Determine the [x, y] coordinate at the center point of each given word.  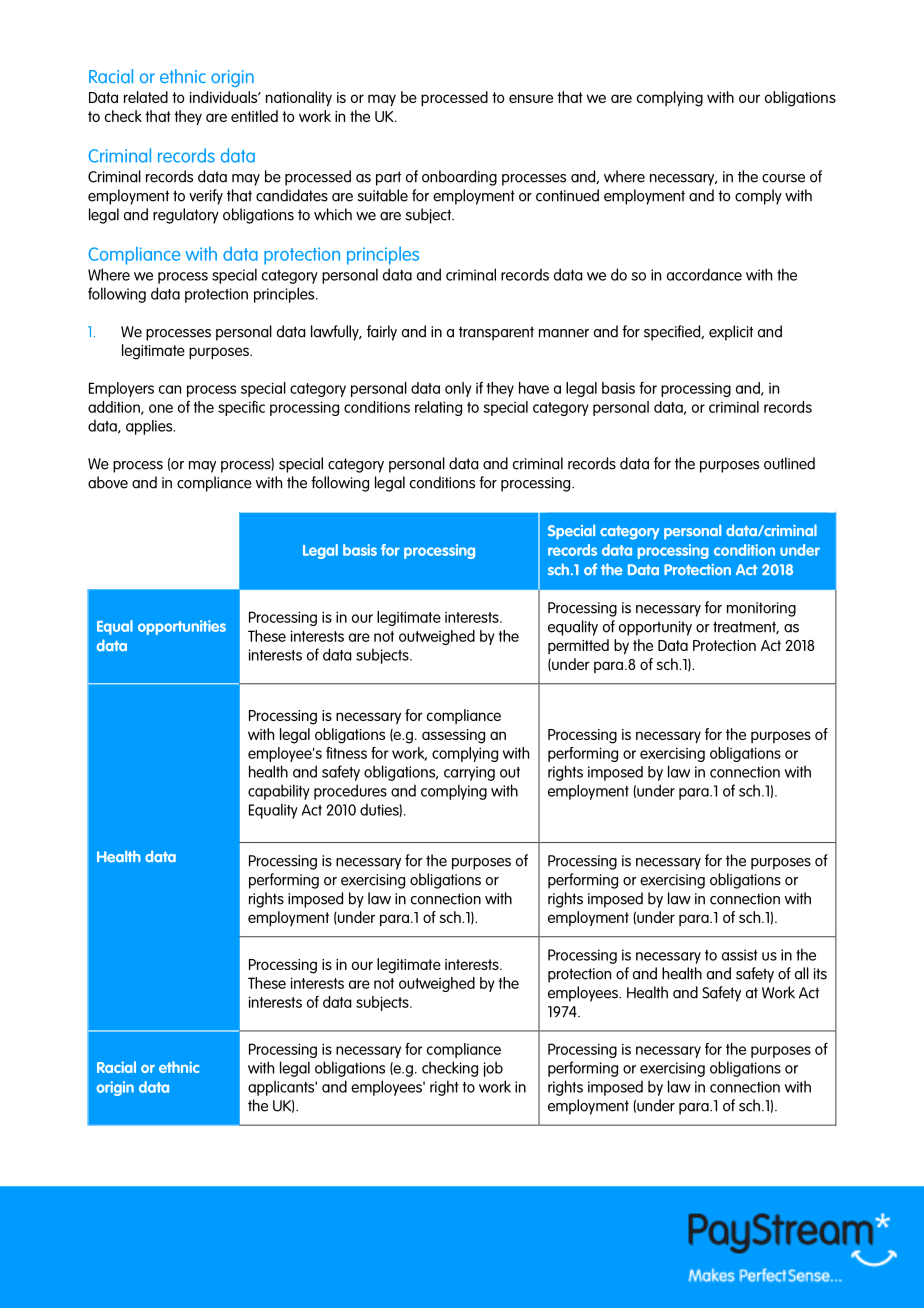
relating [438, 408]
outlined [789, 463]
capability [279, 792]
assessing [453, 736]
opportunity [655, 628]
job [493, 1069]
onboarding [459, 178]
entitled [254, 116]
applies [150, 427]
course [783, 178]
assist [740, 955]
